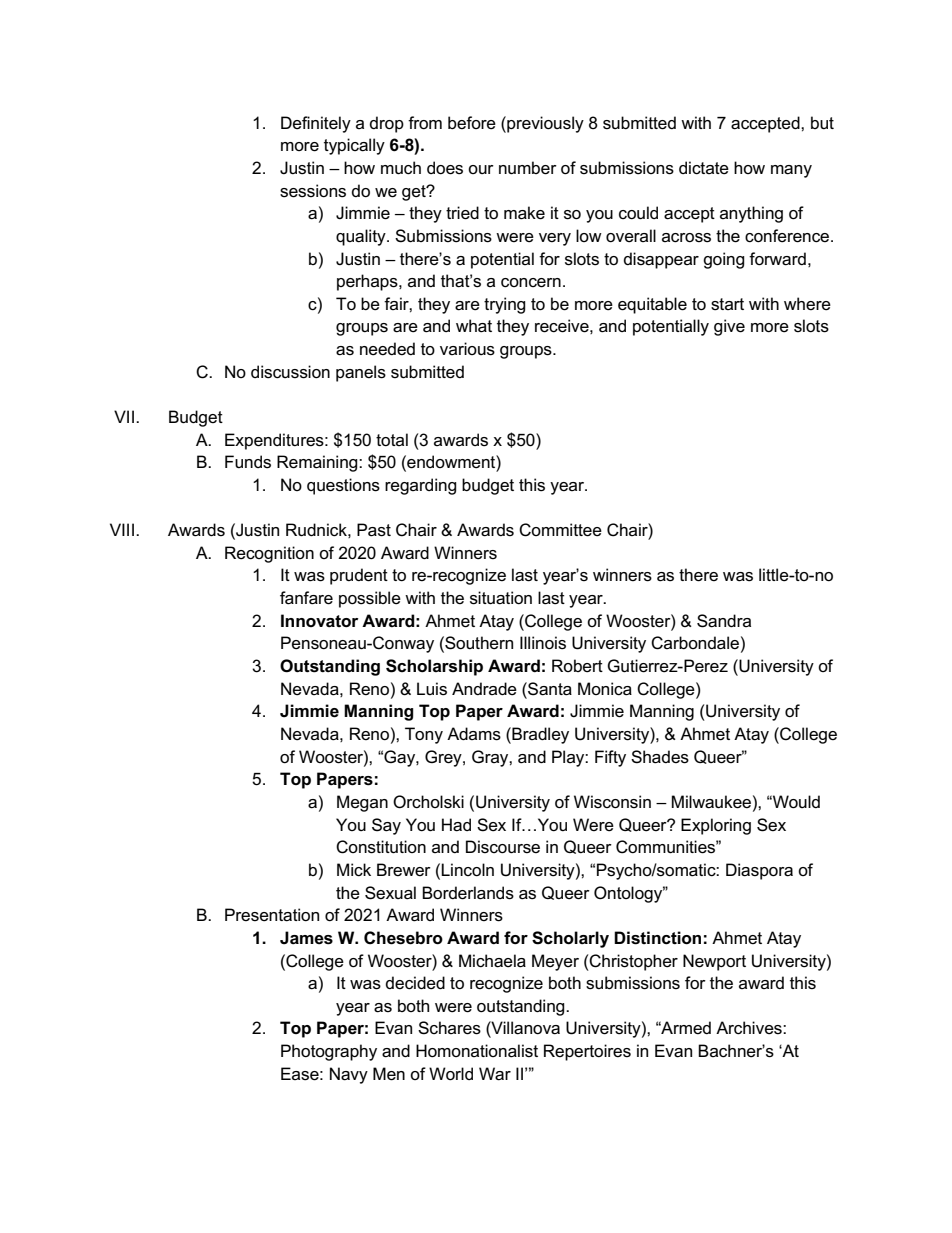 This page has height=1233, width=952. I want to click on Archives, so click(750, 1028).
